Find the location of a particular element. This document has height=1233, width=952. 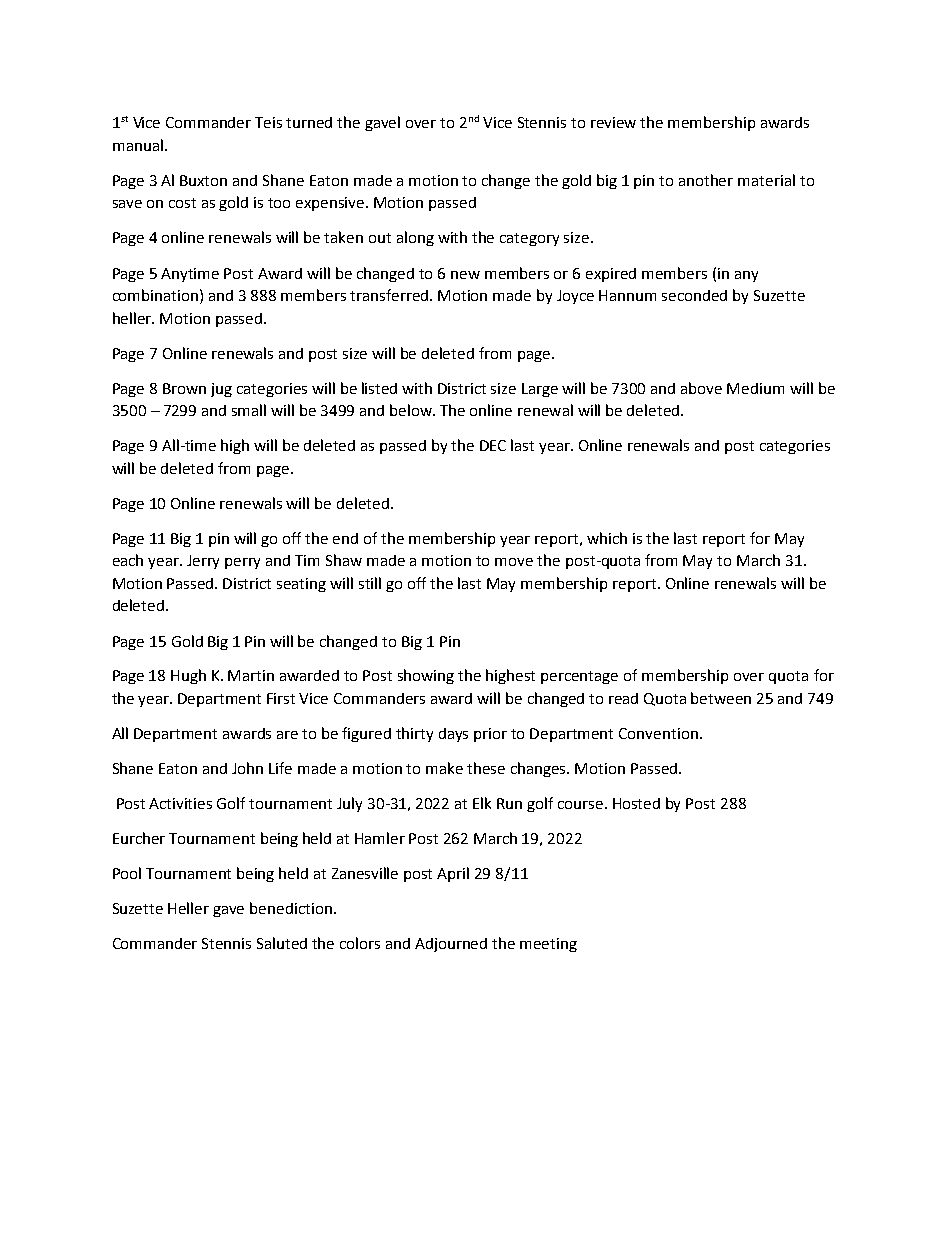

another is located at coordinates (706, 180).
